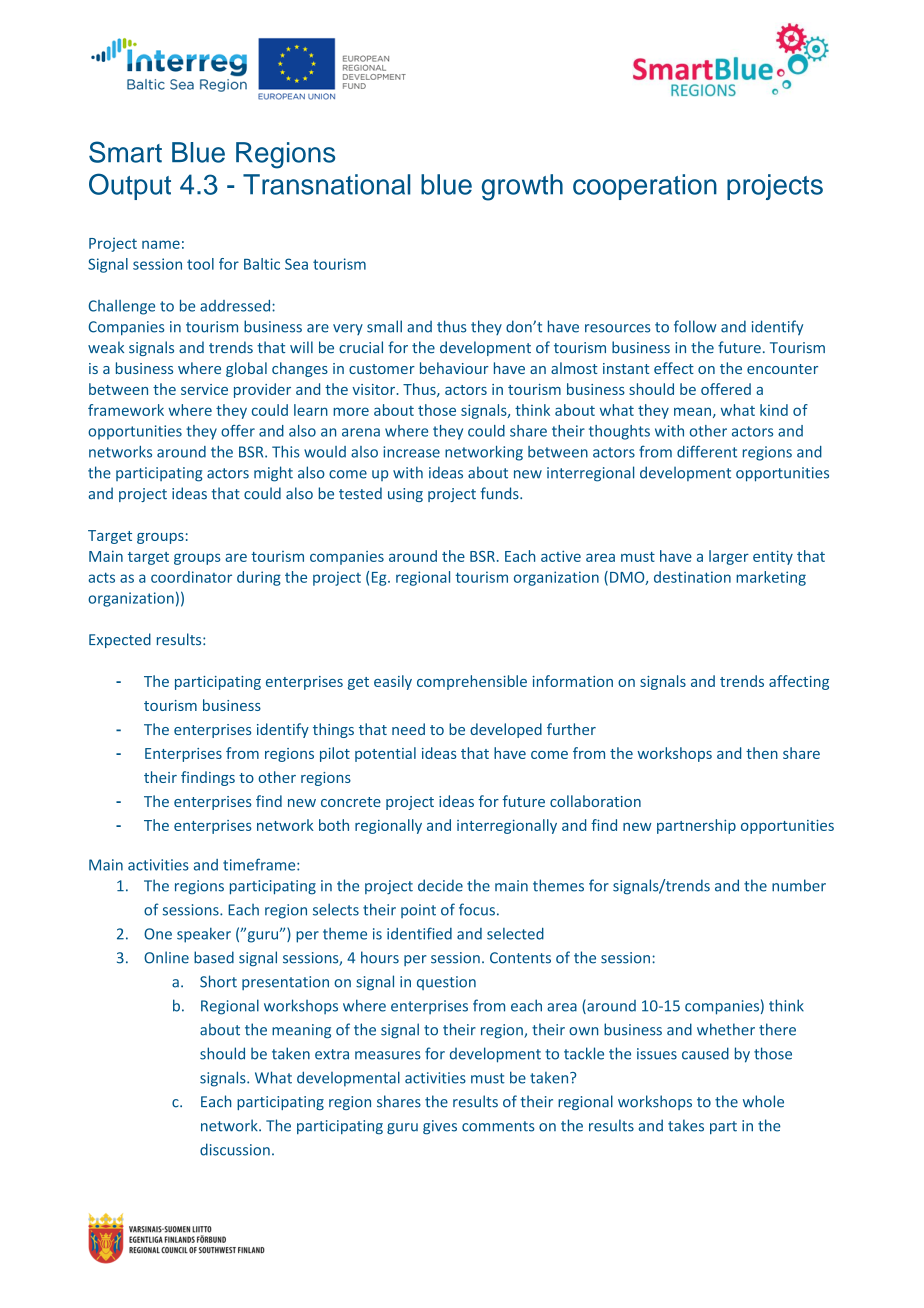  What do you see at coordinates (472, 682) in the document?
I see `comprehensible` at bounding box center [472, 682].
